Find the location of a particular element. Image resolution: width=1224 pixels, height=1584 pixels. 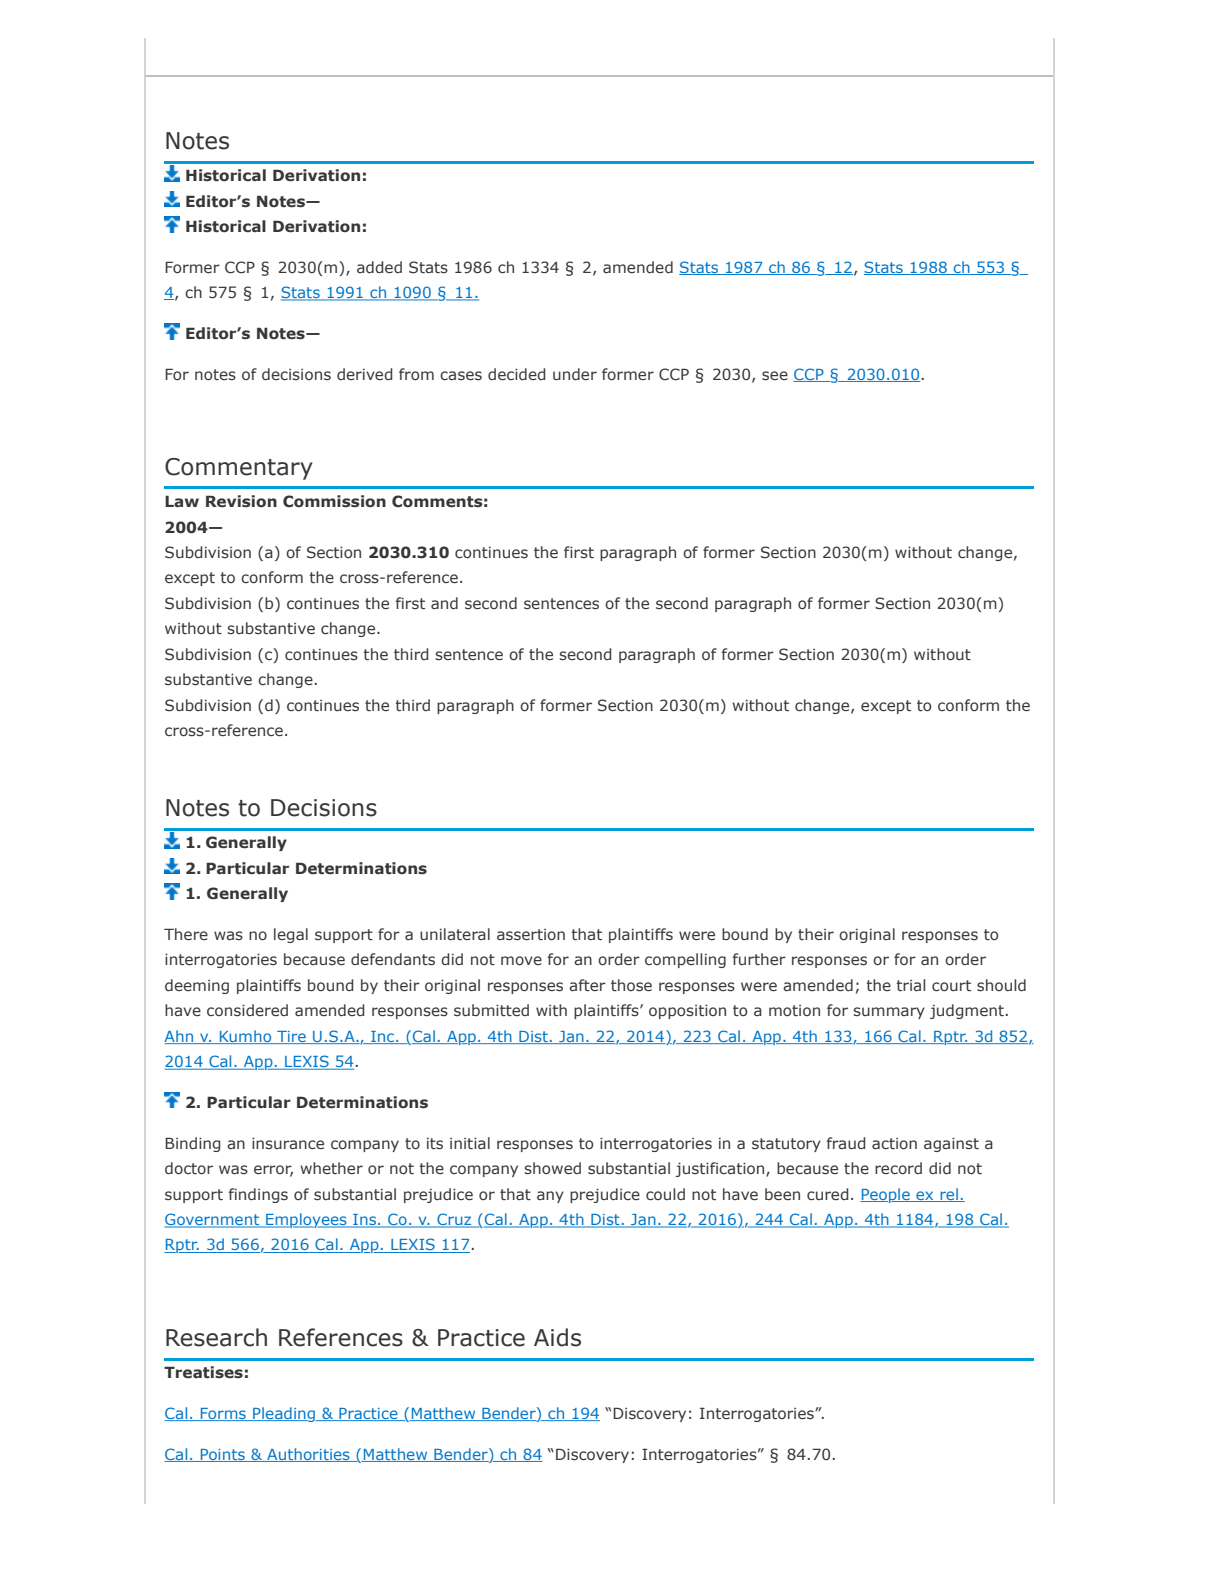

assertion is located at coordinates (531, 934).
